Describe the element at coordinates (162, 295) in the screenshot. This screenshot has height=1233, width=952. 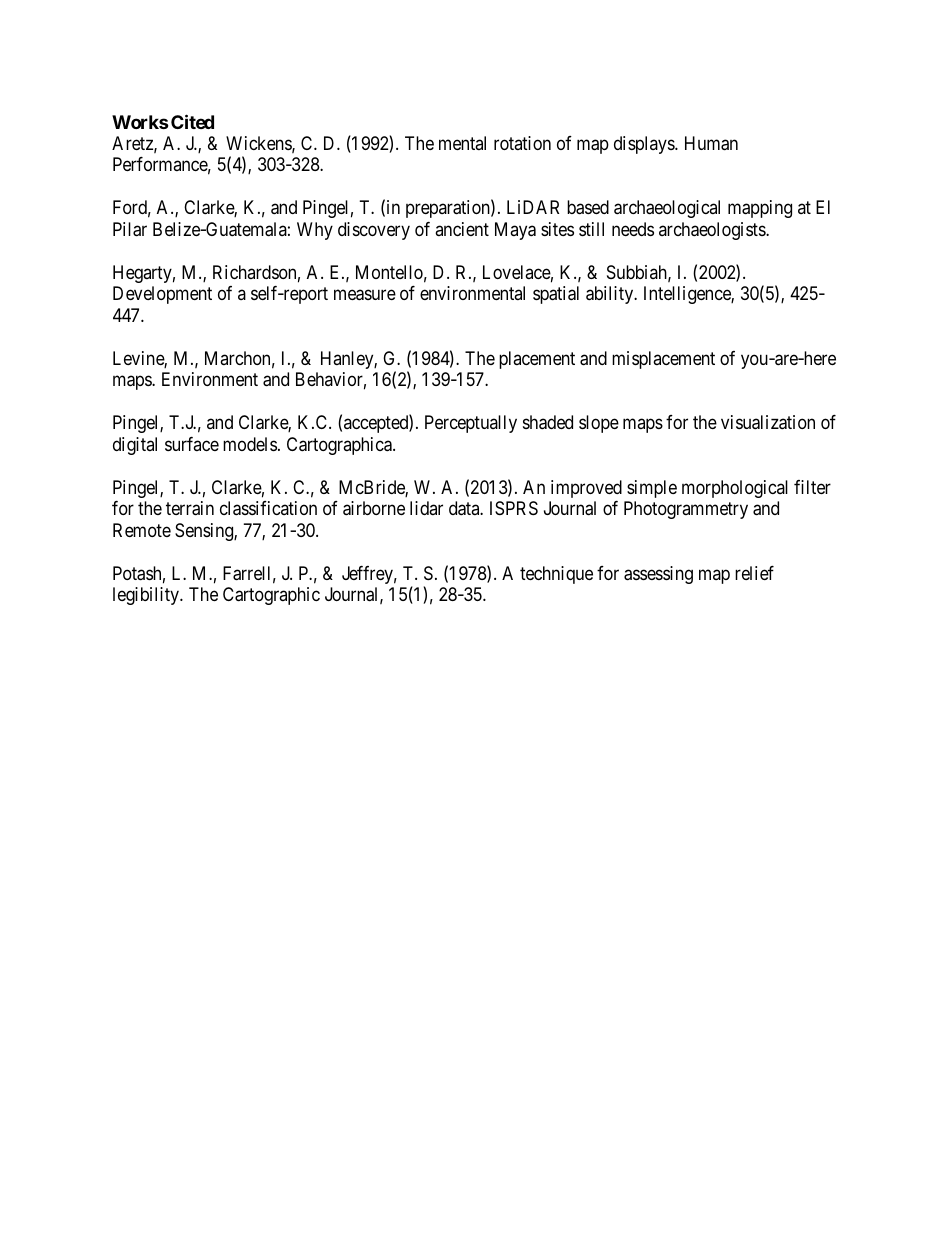
I see `Development` at that location.
